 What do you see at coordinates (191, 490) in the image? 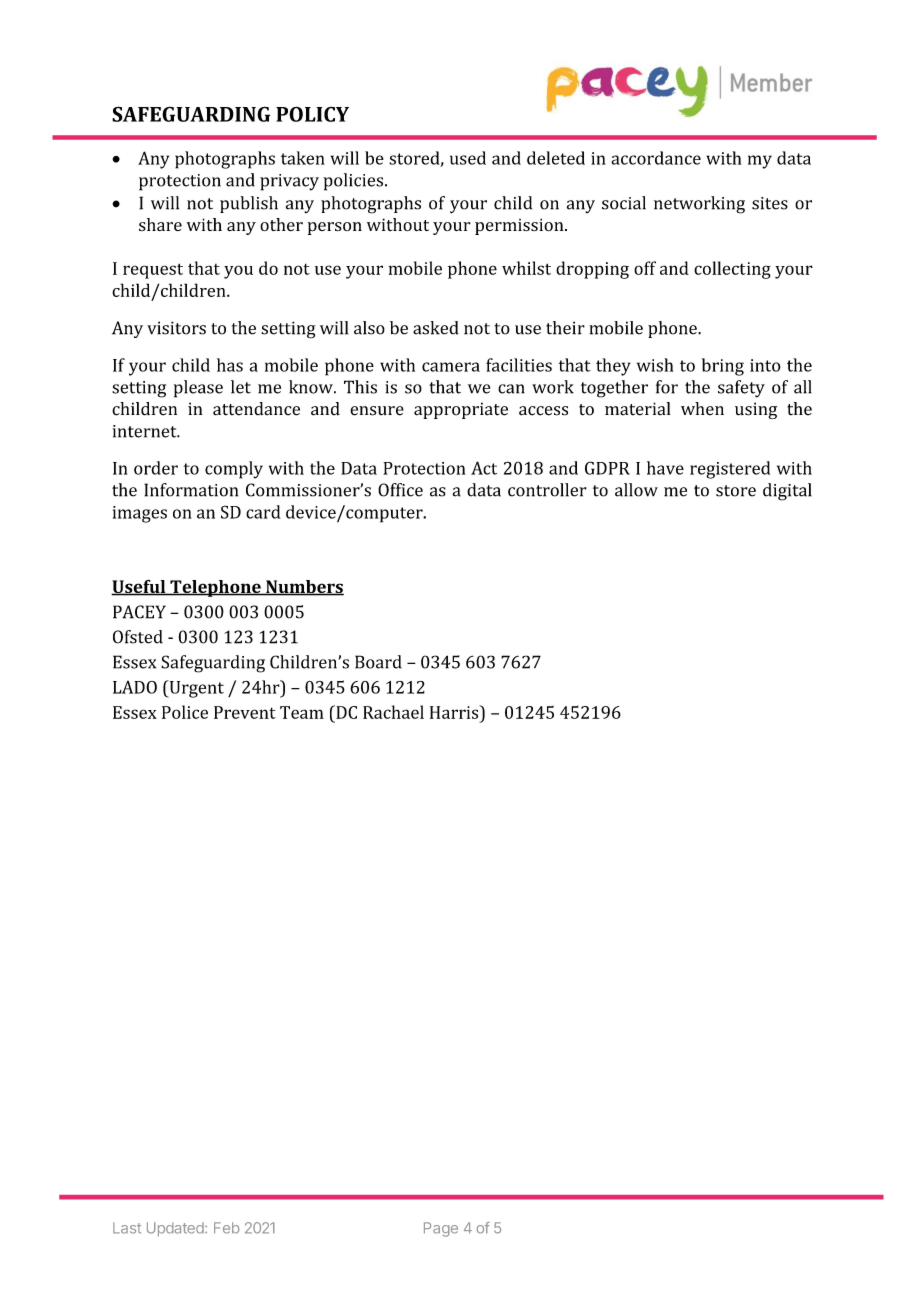
I see `Information` at bounding box center [191, 490].
